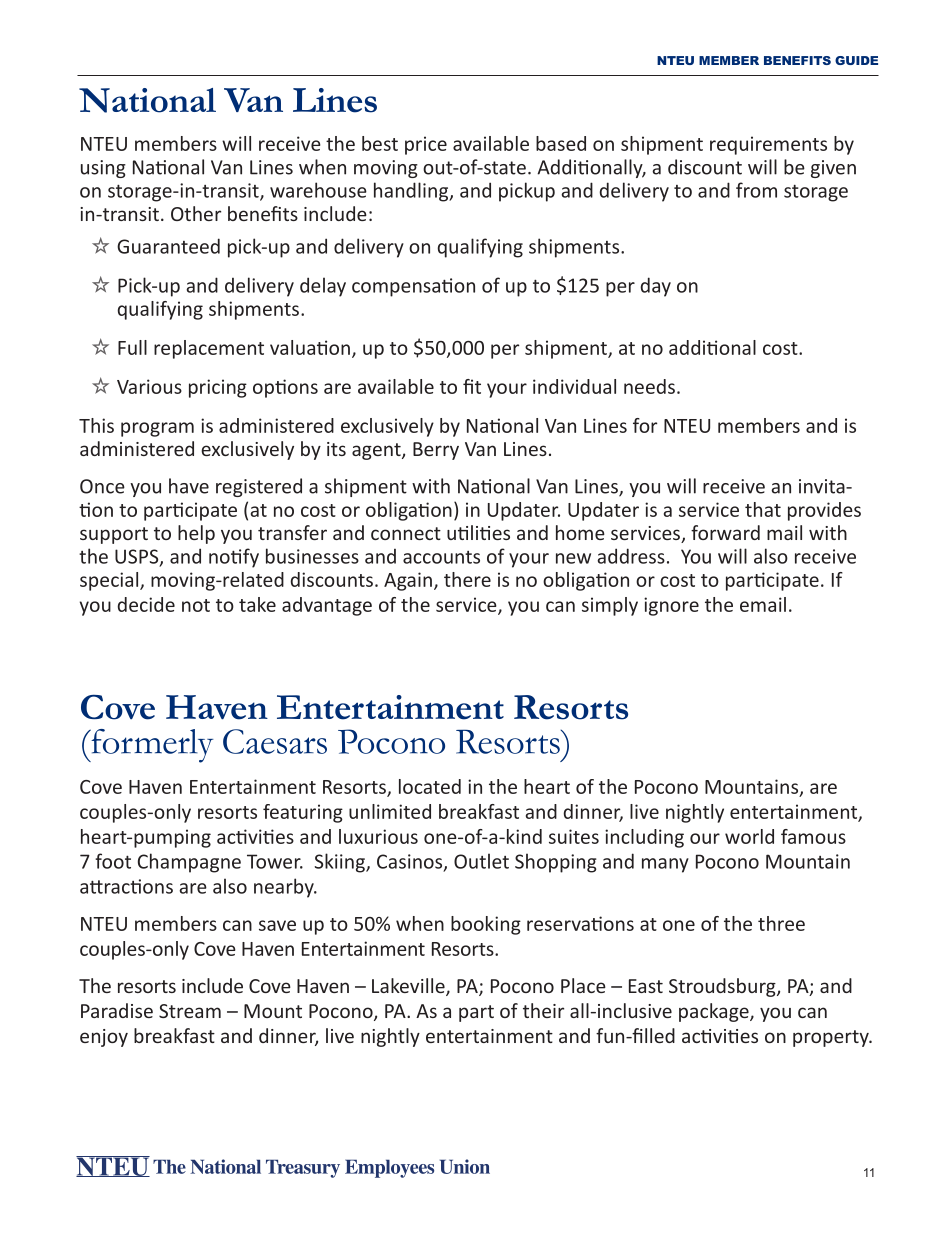 This page has height=1233, width=952. Describe the element at coordinates (543, 1010) in the page. I see `their` at that location.
